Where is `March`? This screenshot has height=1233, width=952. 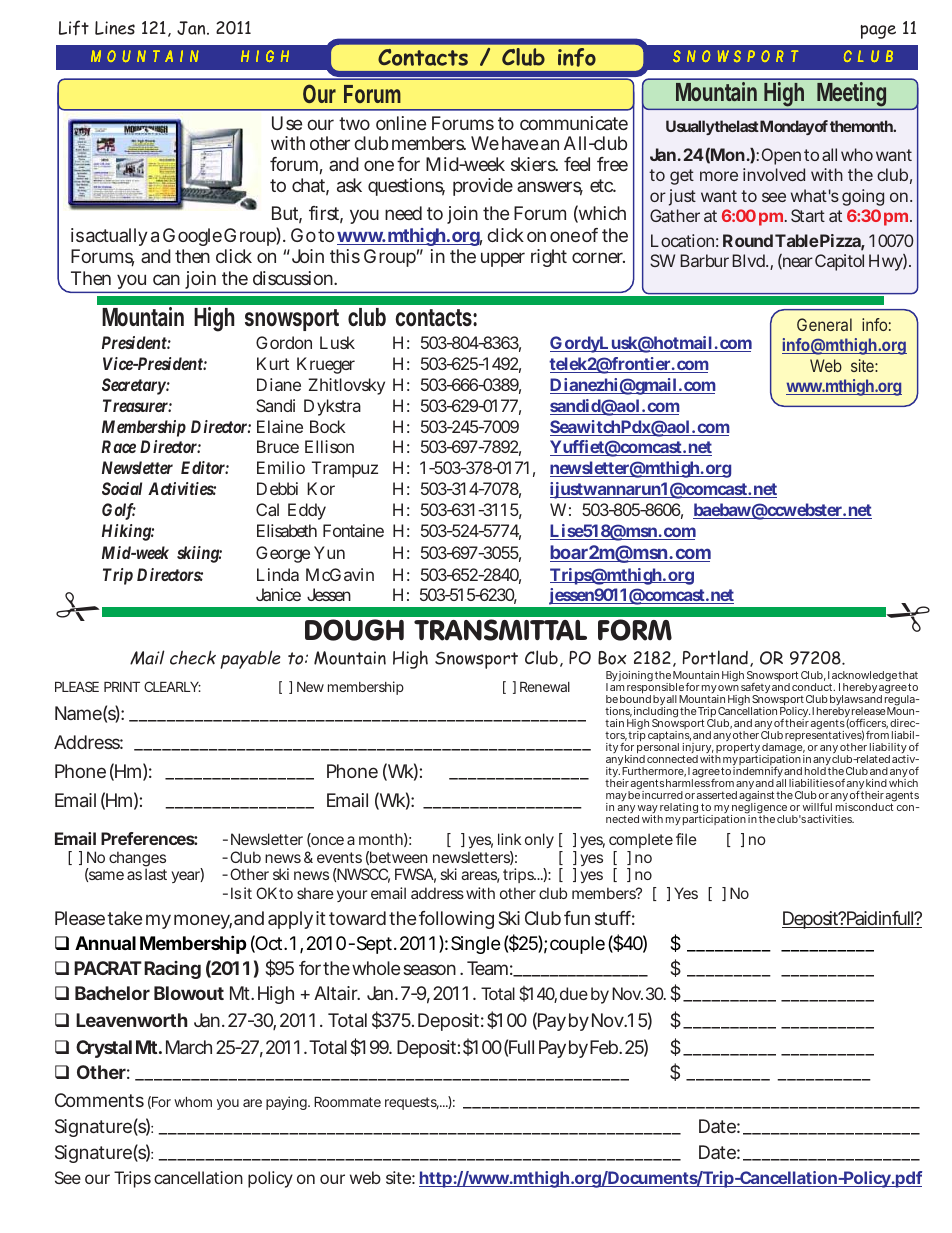
March is located at coordinates (189, 1047).
